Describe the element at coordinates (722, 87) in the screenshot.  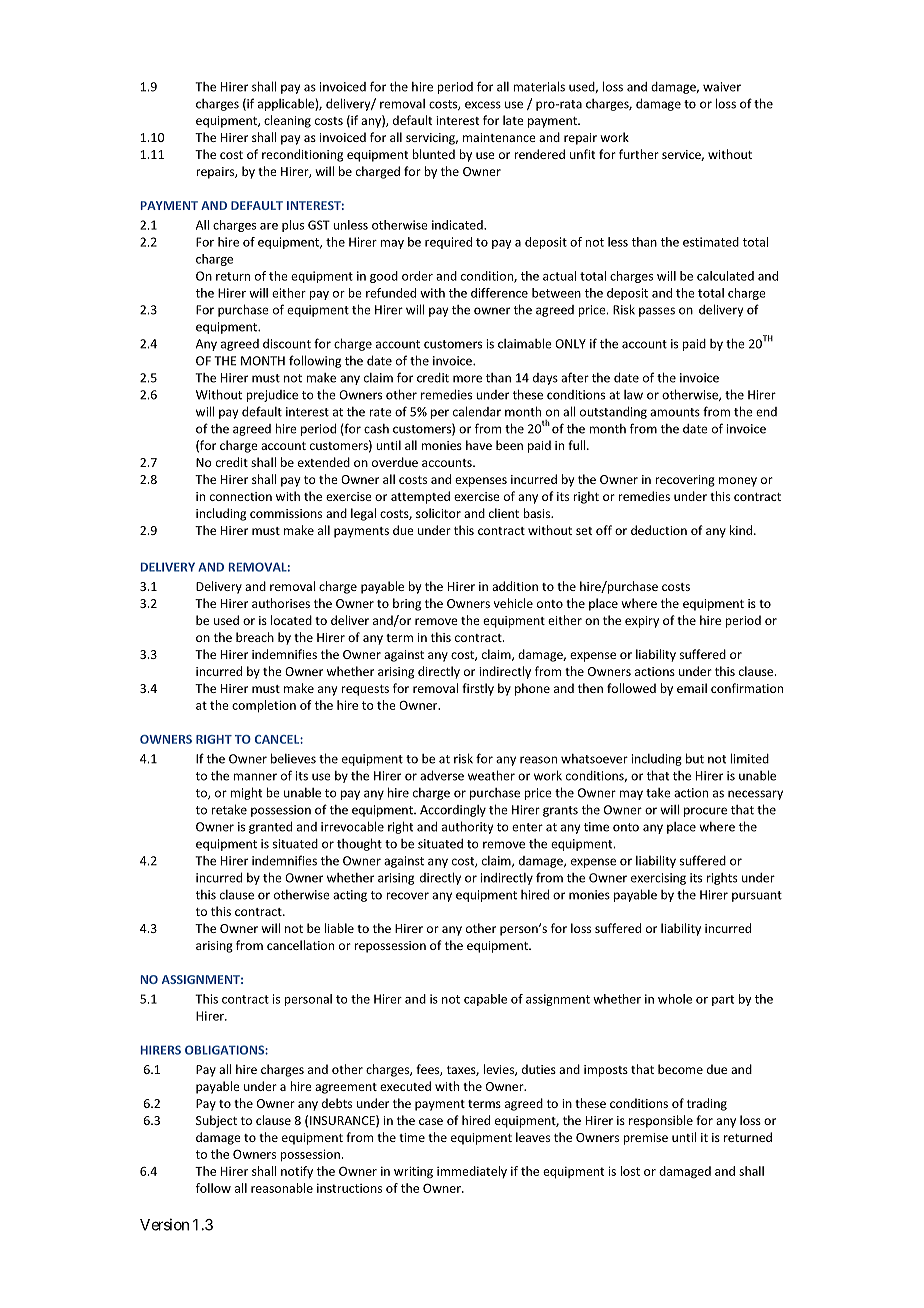
I see `waiver` at that location.
